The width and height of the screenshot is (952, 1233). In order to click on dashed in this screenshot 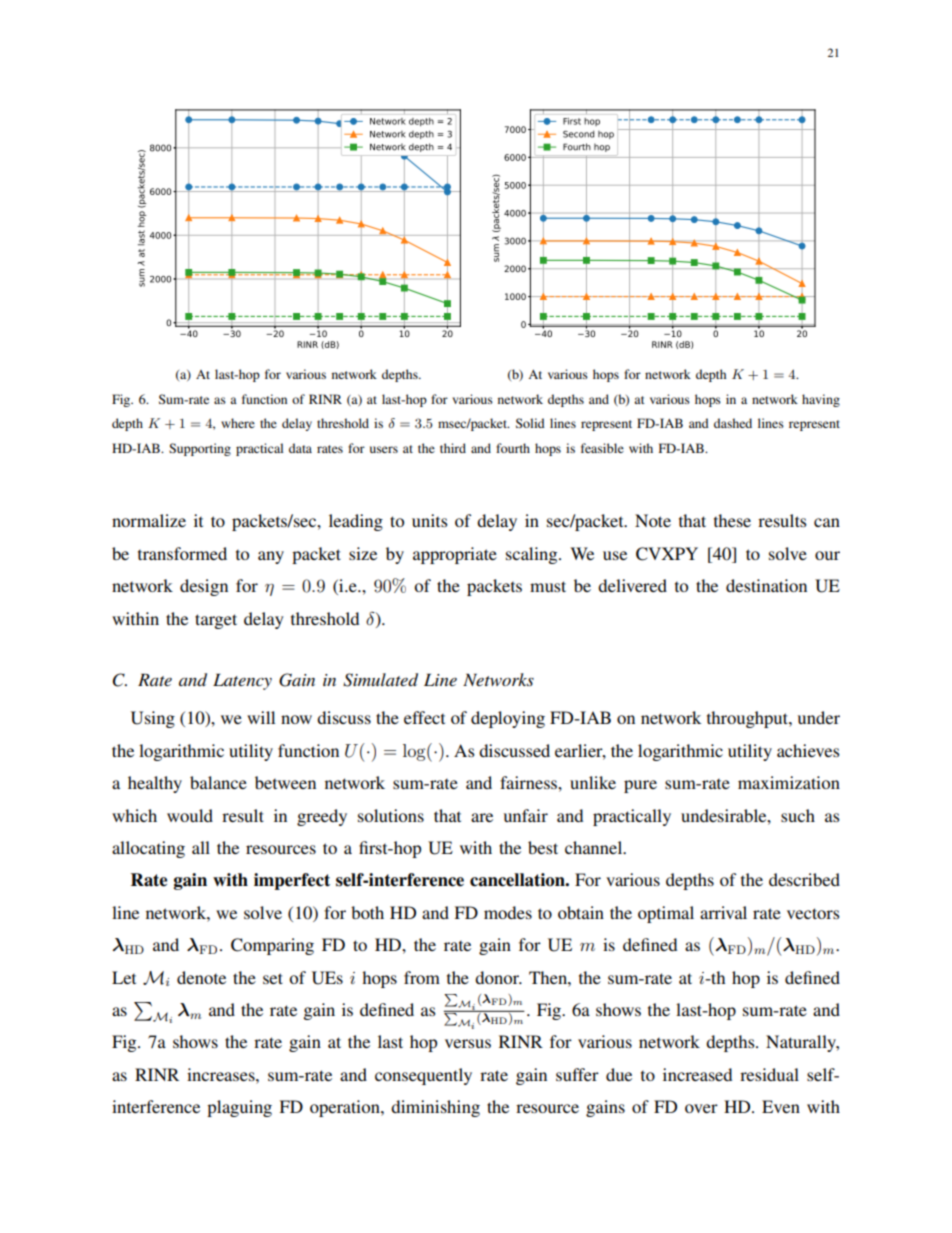, I will do `click(733, 423)`.
